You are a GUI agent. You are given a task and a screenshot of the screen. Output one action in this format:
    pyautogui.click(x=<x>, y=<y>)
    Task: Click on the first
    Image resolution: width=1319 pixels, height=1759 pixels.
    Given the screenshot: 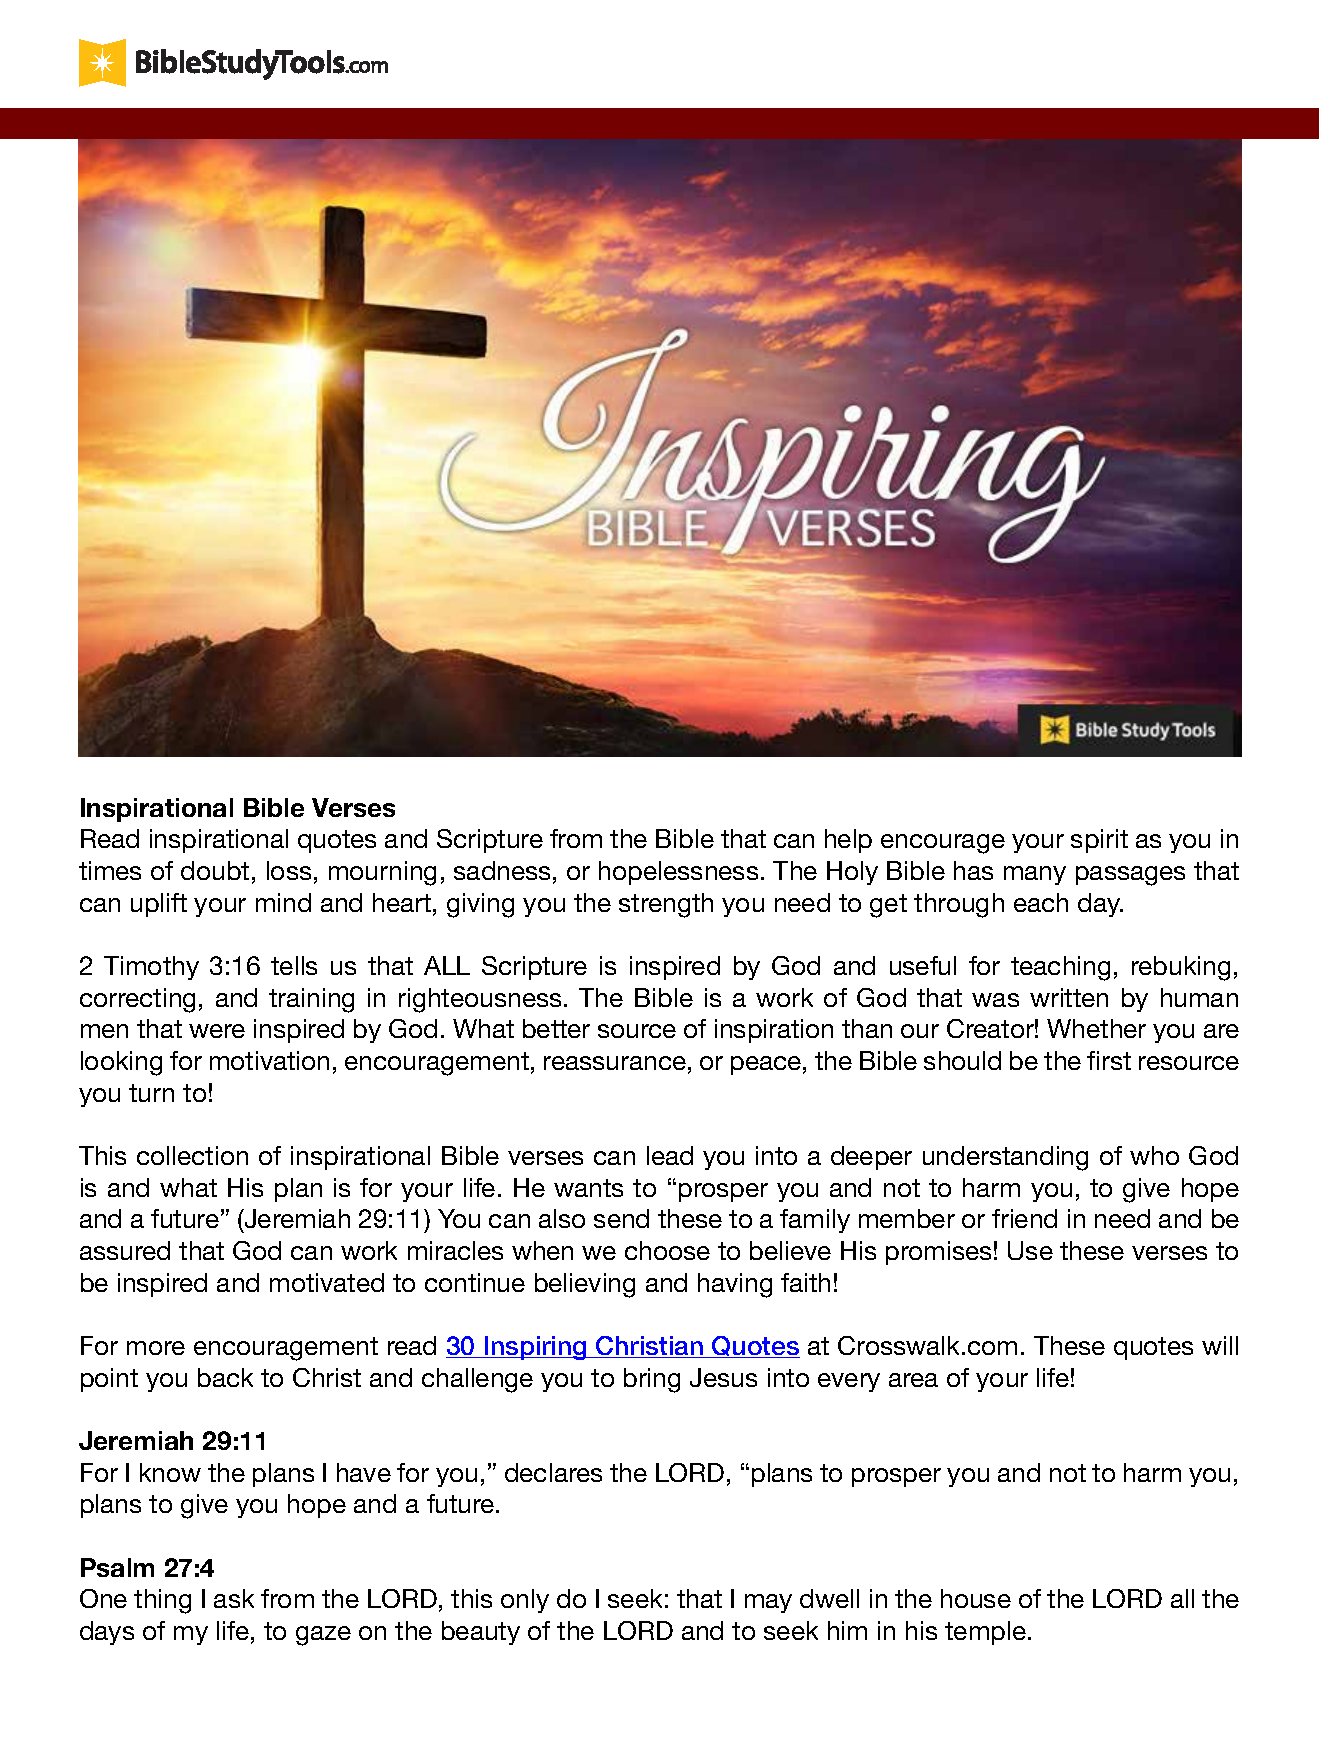 What is the action you would take?
    pyautogui.click(x=1109, y=1060)
